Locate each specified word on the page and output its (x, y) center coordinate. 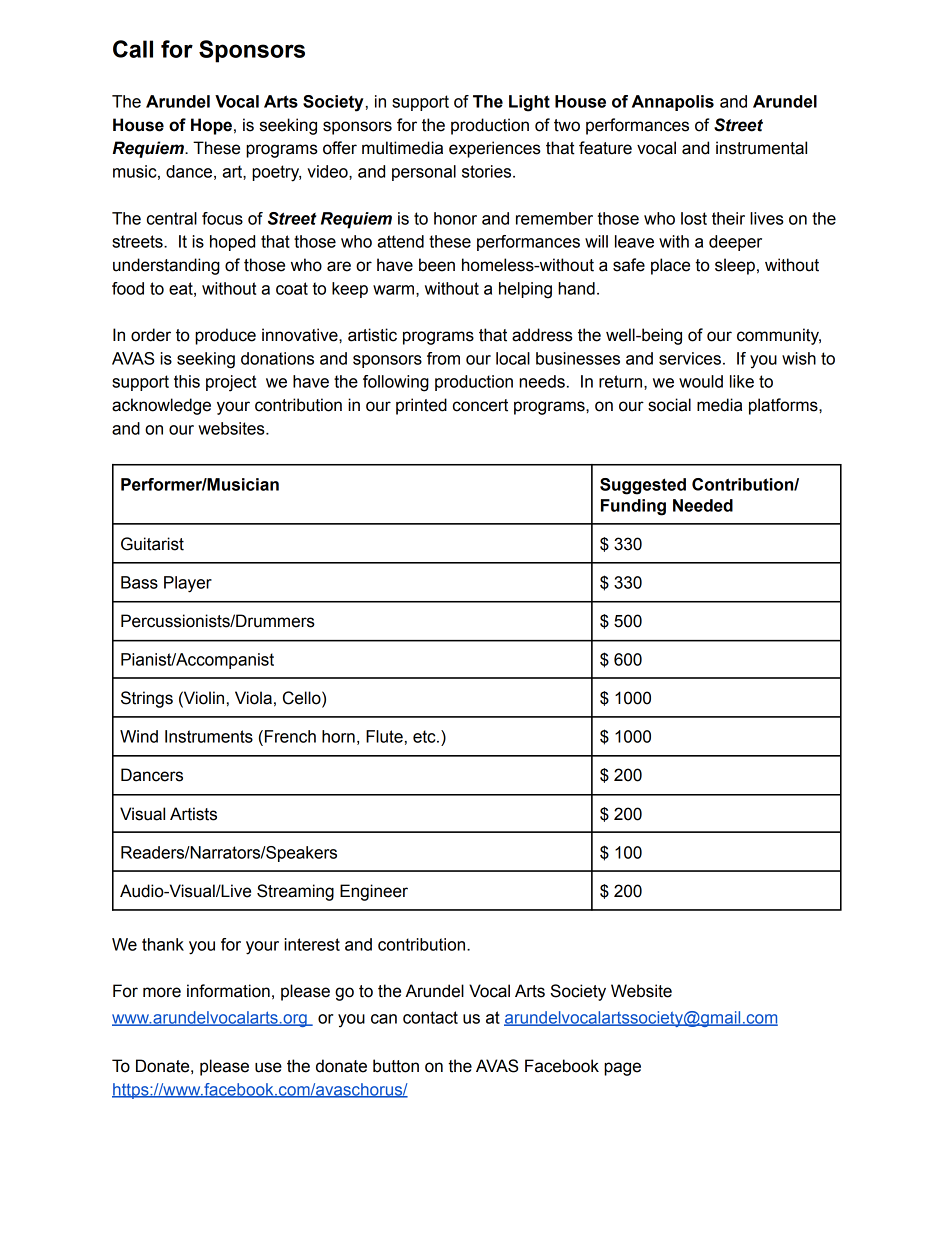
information (228, 991)
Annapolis (673, 103)
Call (133, 49)
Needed (703, 505)
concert (480, 405)
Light (529, 103)
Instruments (209, 736)
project (231, 383)
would (701, 381)
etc (425, 736)
